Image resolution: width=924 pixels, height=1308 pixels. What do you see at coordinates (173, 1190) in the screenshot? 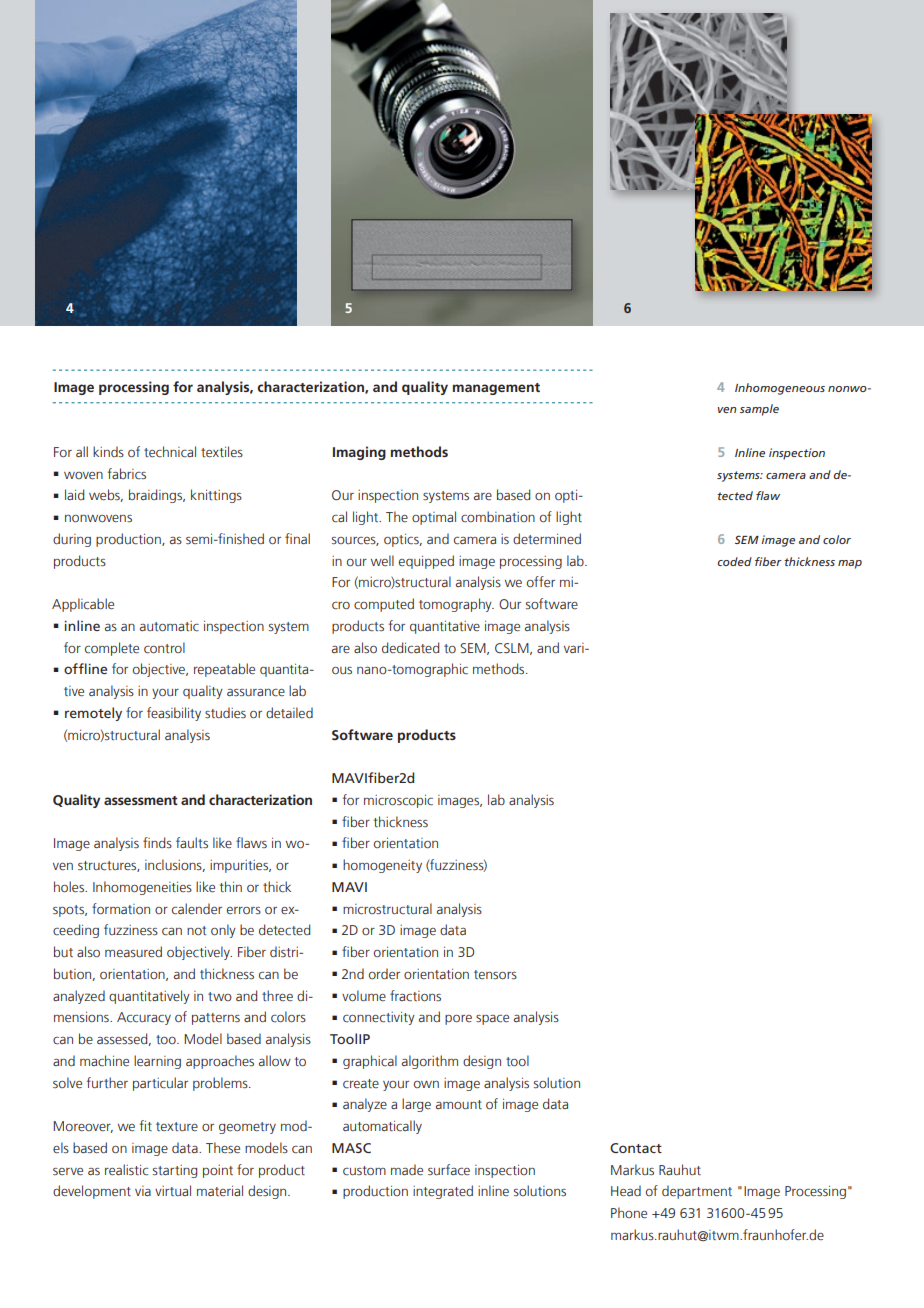
I see `virtual` at bounding box center [173, 1190].
